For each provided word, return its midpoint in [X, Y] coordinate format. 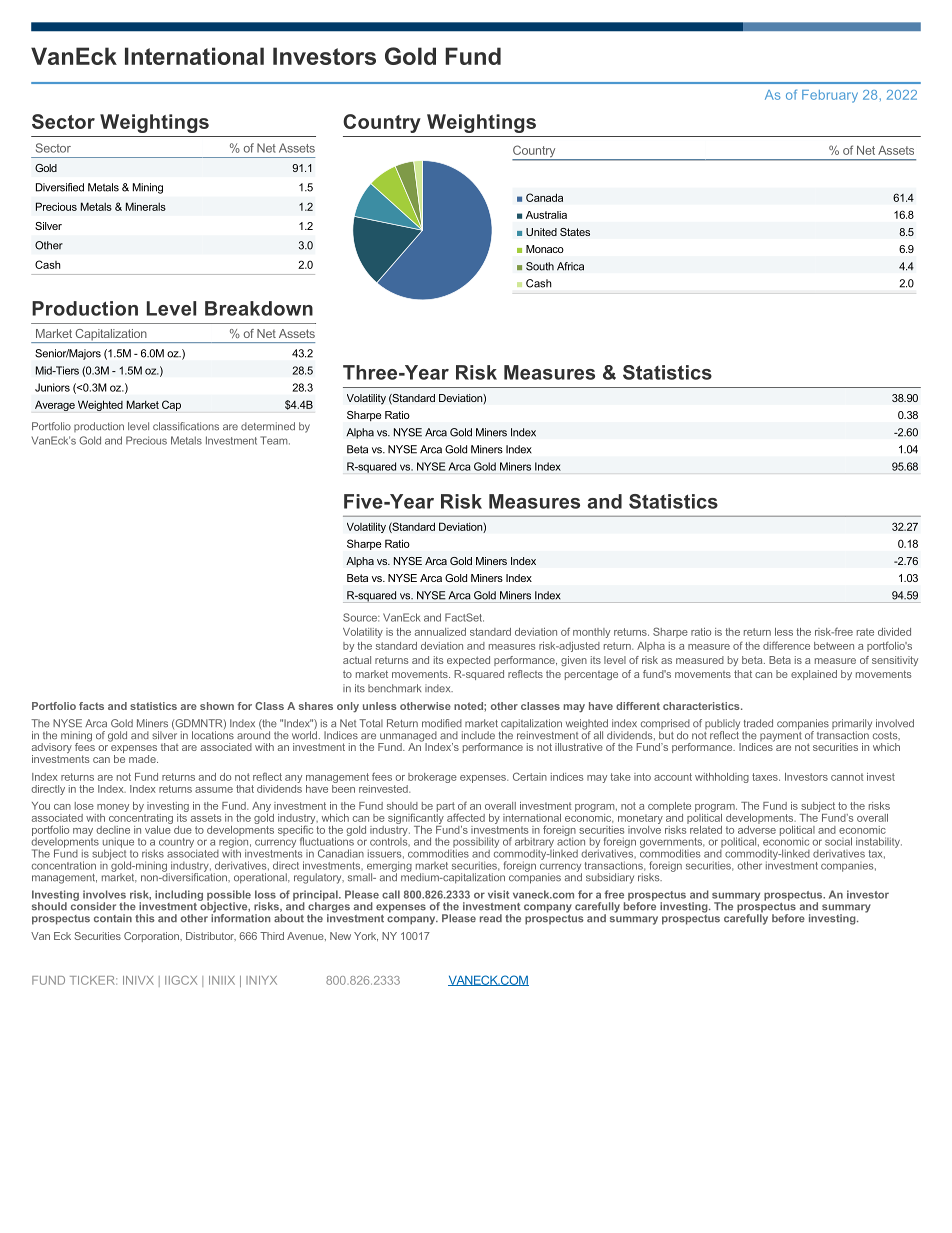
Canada [544, 197]
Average [55, 405]
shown [217, 706]
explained [814, 675]
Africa [570, 266]
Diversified [60, 187]
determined [268, 426]
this [145, 918]
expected [468, 661]
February [830, 96]
